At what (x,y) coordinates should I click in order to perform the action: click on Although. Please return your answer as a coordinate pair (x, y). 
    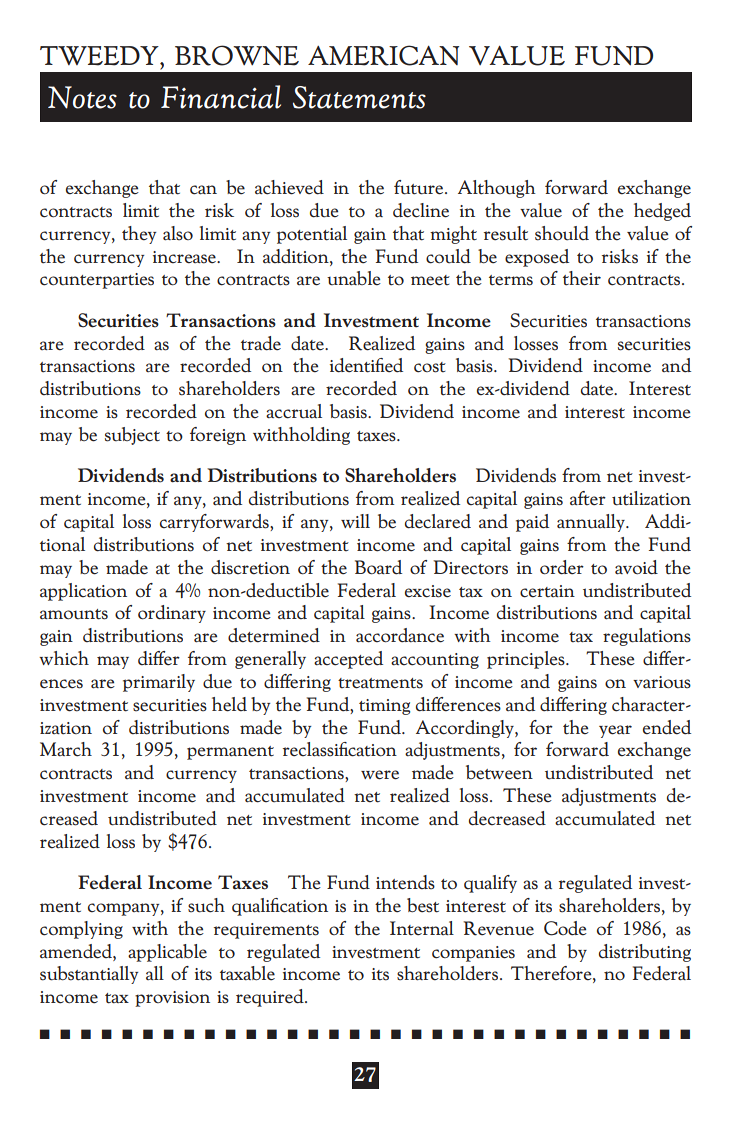
    Looking at the image, I should click on (497, 189).
